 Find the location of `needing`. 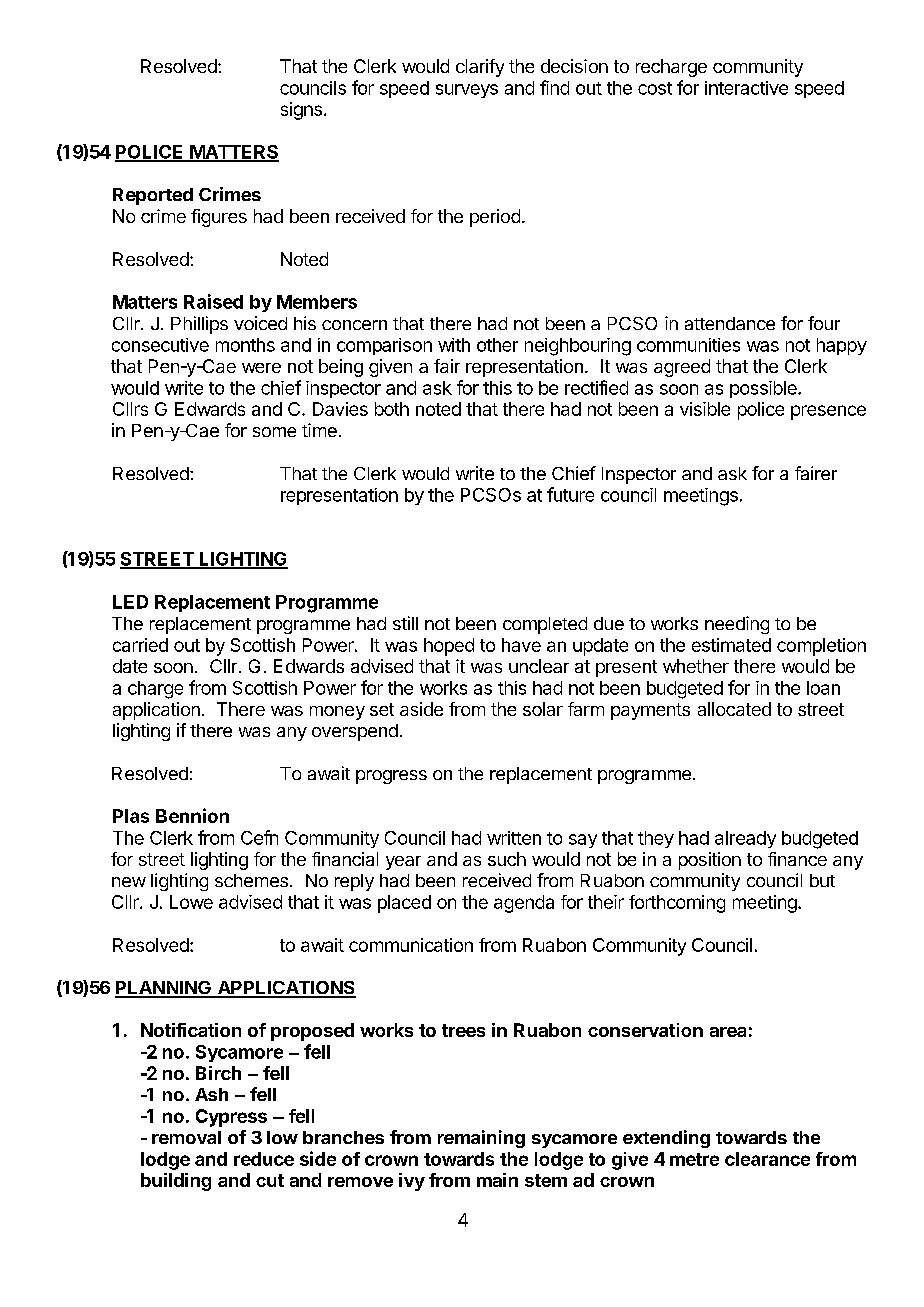

needing is located at coordinates (737, 625).
